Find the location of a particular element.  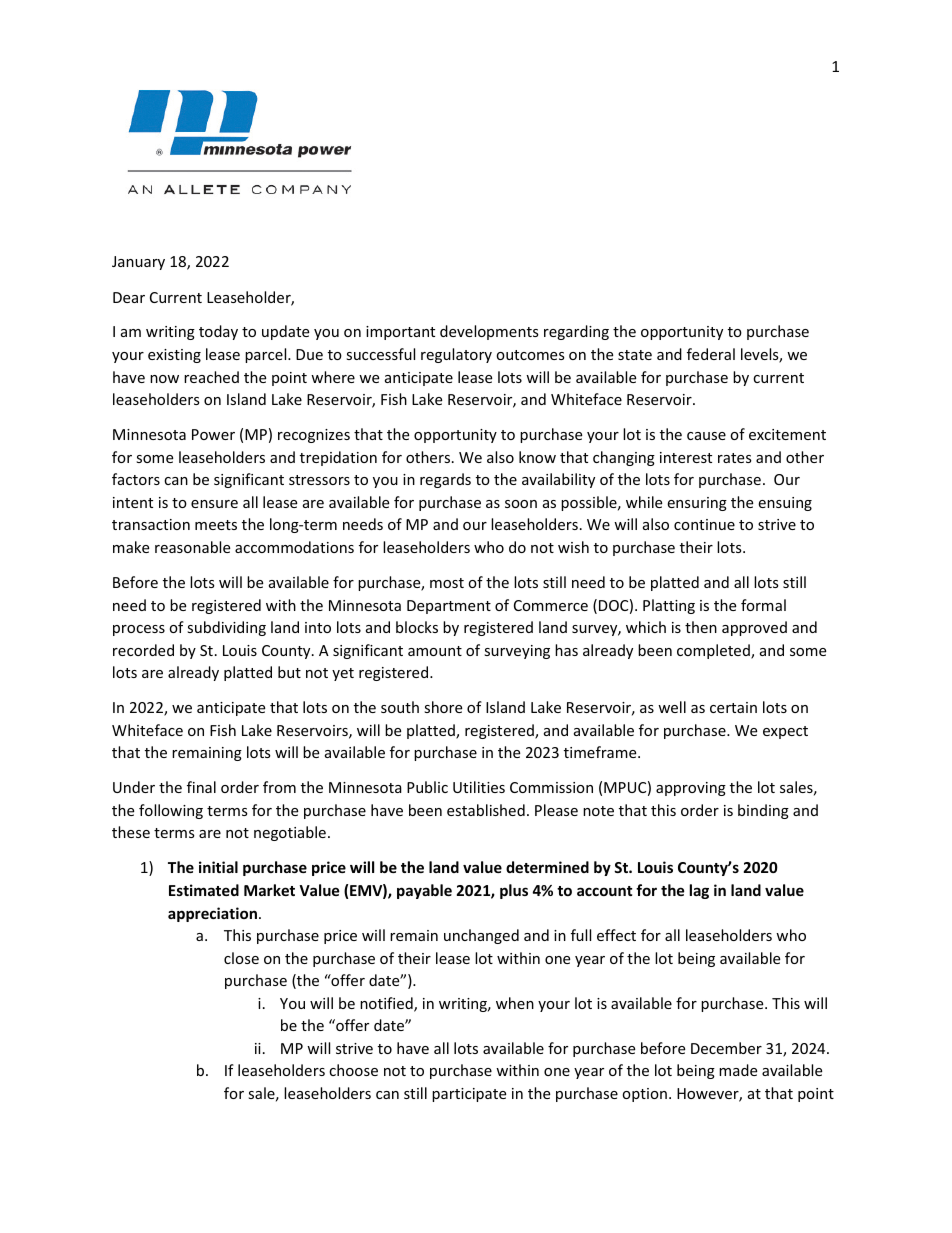

developments is located at coordinates (489, 332).
